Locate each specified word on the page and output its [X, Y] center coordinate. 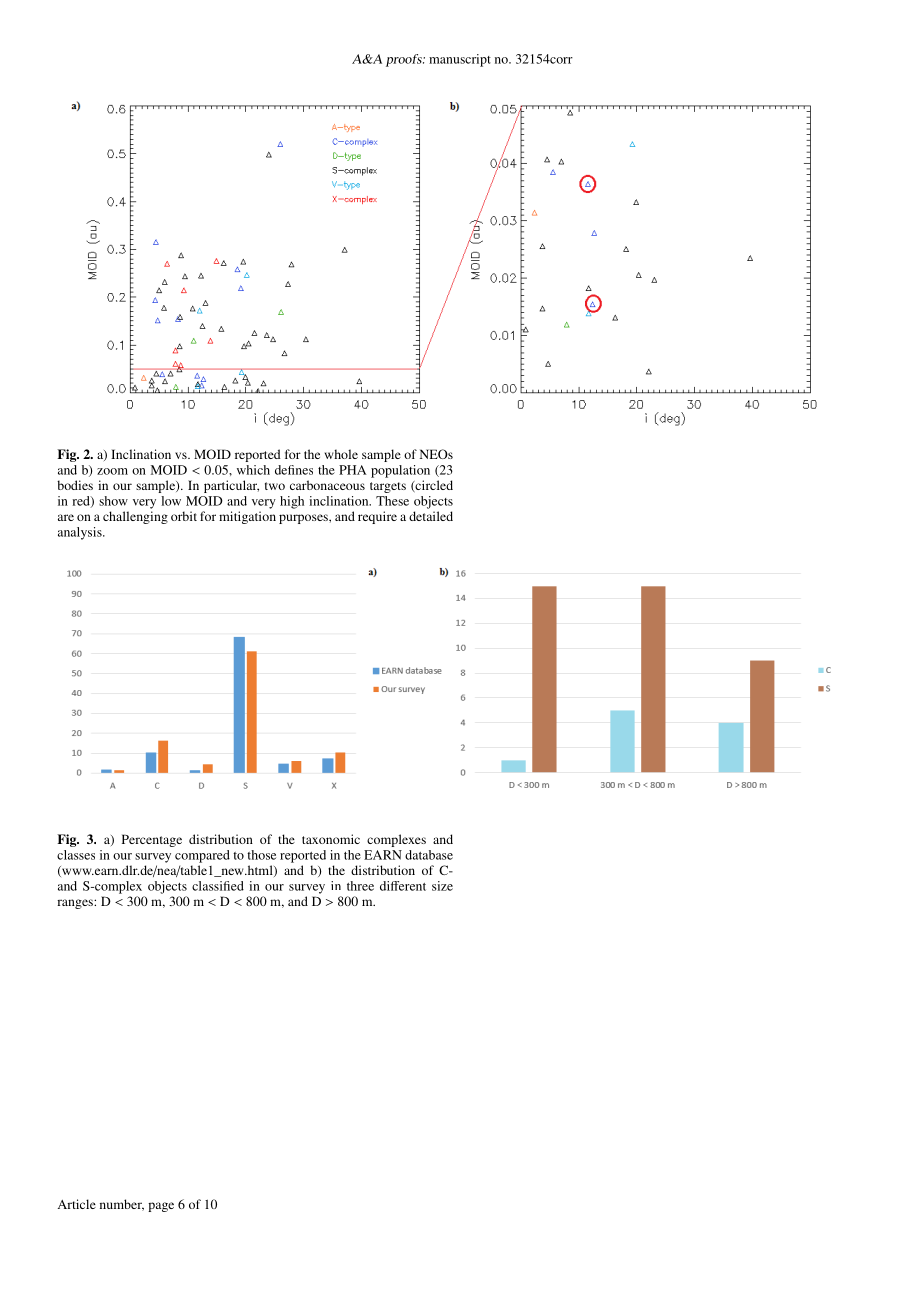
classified [218, 886]
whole [341, 454]
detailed [431, 516]
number [122, 1205]
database [429, 855]
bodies [75, 485]
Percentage [152, 840]
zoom [112, 471]
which [253, 470]
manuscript [460, 60]
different [403, 886]
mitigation [247, 517]
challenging [135, 517]
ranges [76, 904]
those [261, 855]
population [400, 471]
